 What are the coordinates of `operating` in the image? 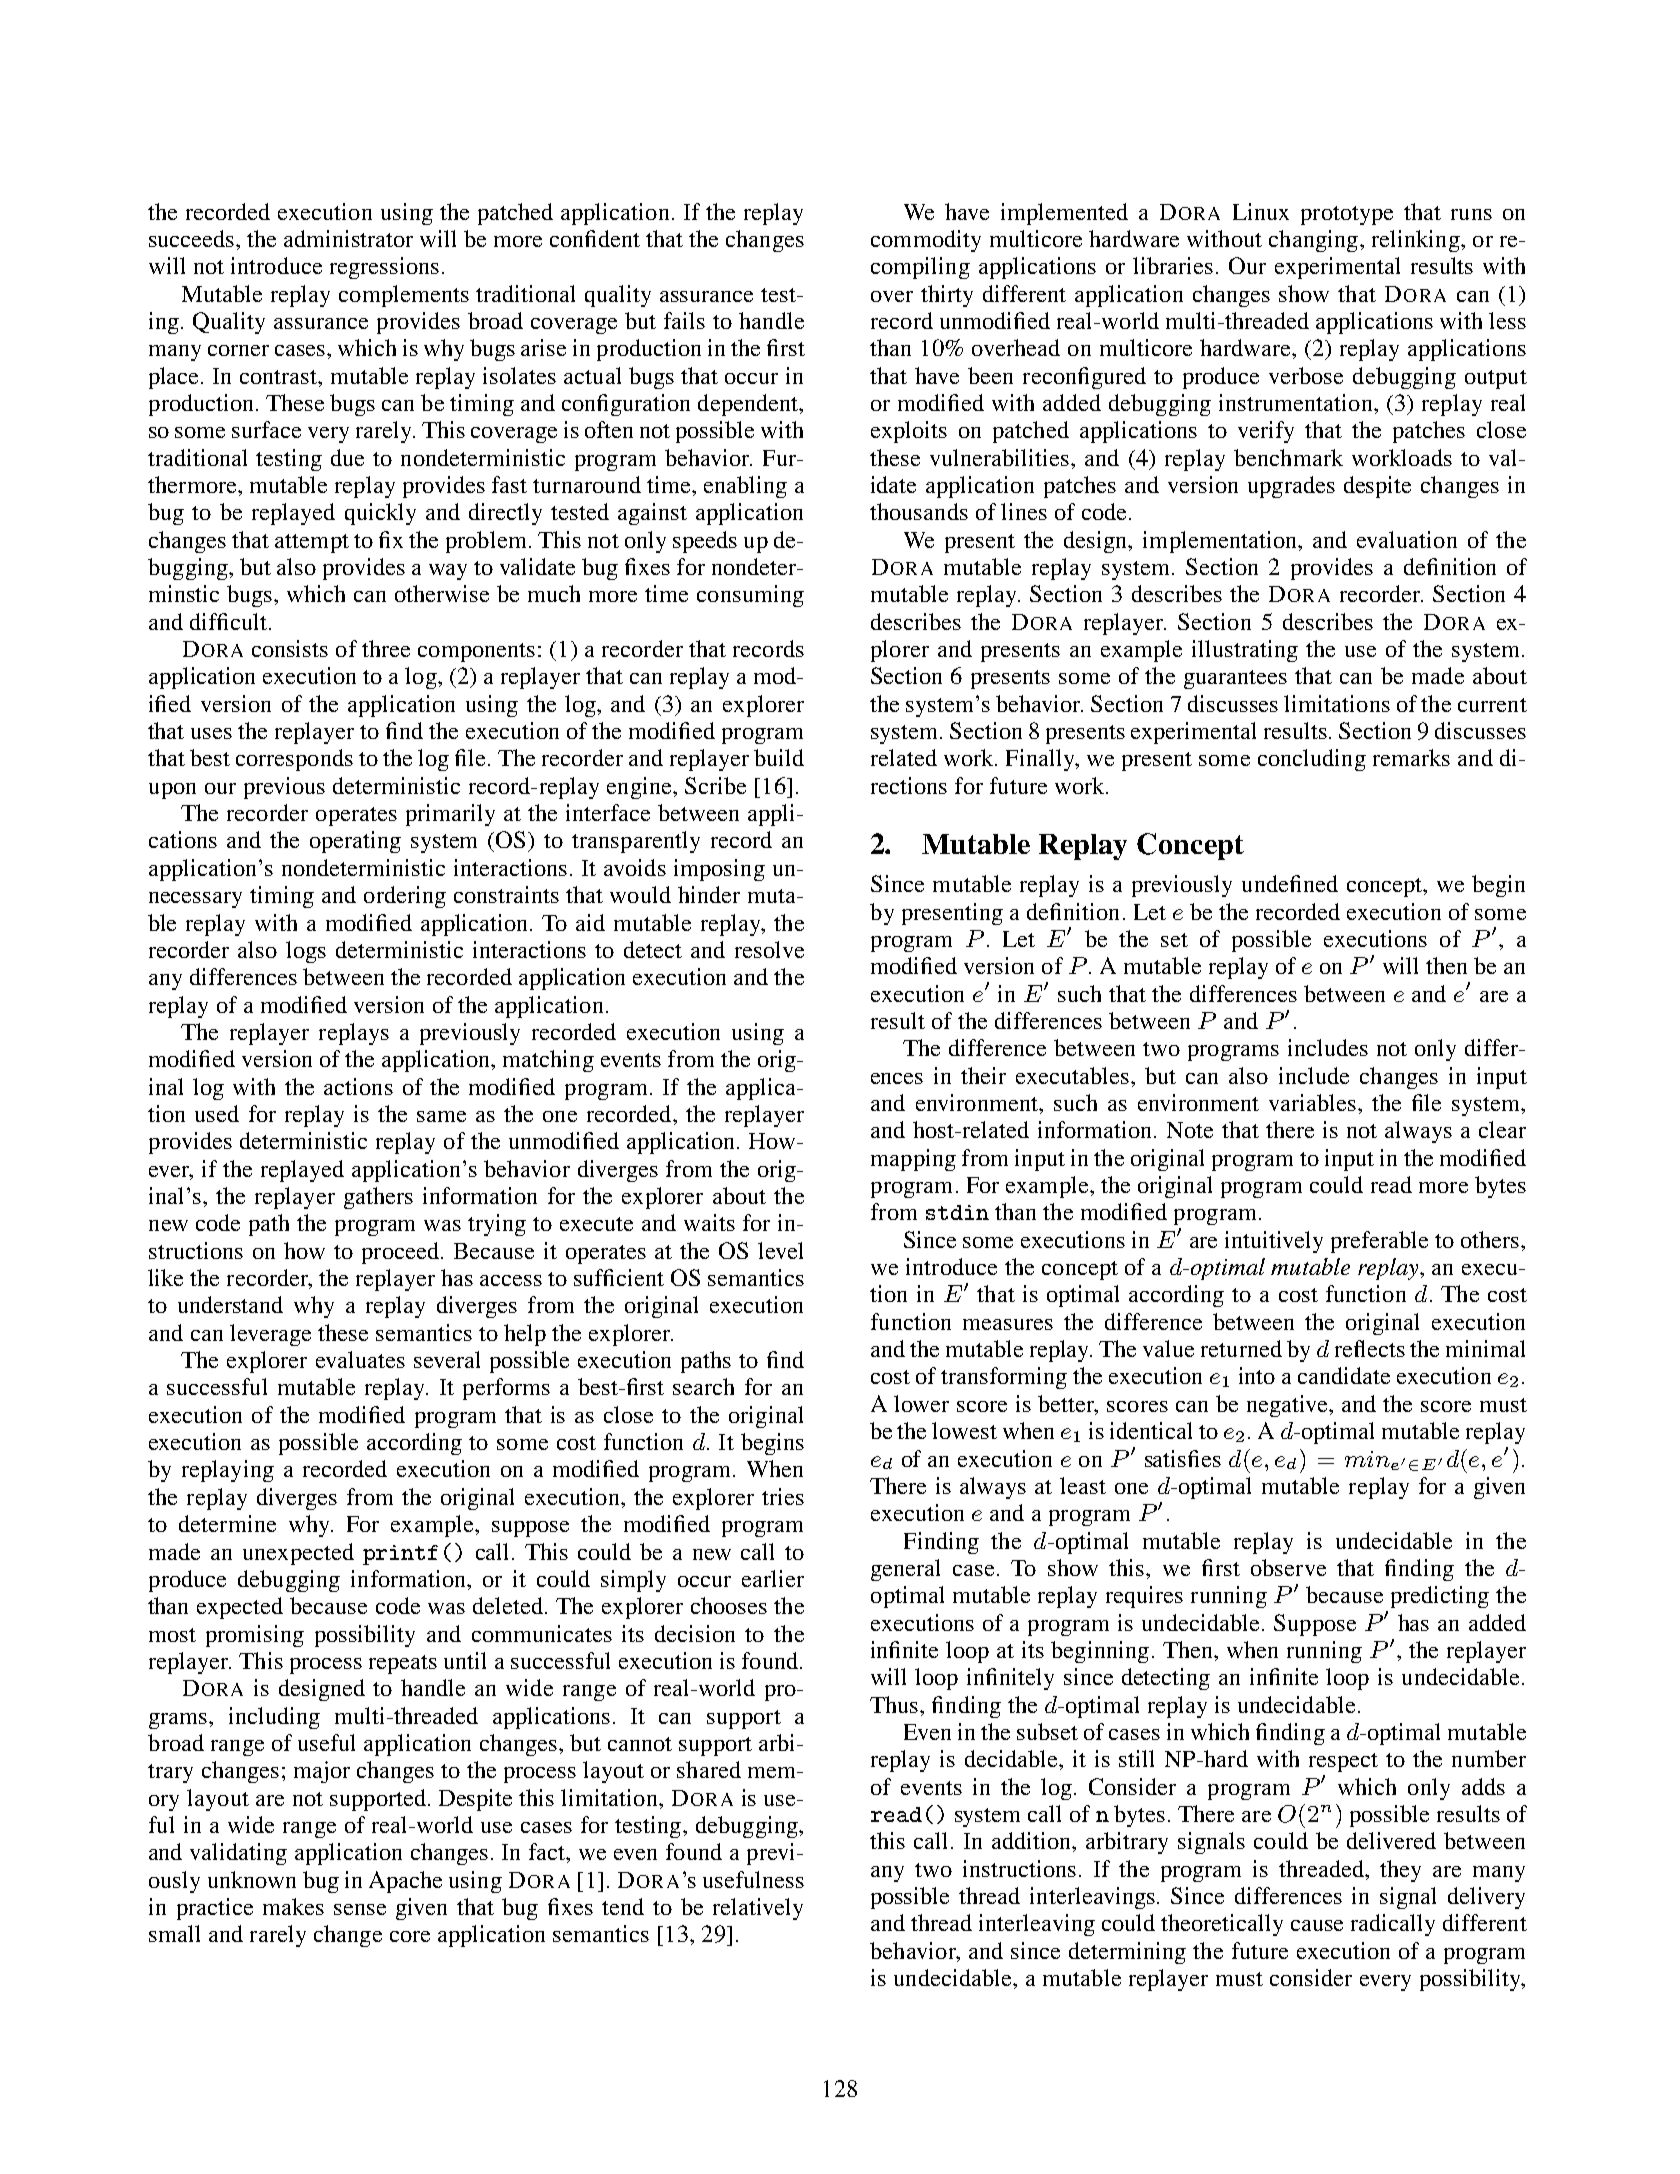 It's located at (355, 842).
